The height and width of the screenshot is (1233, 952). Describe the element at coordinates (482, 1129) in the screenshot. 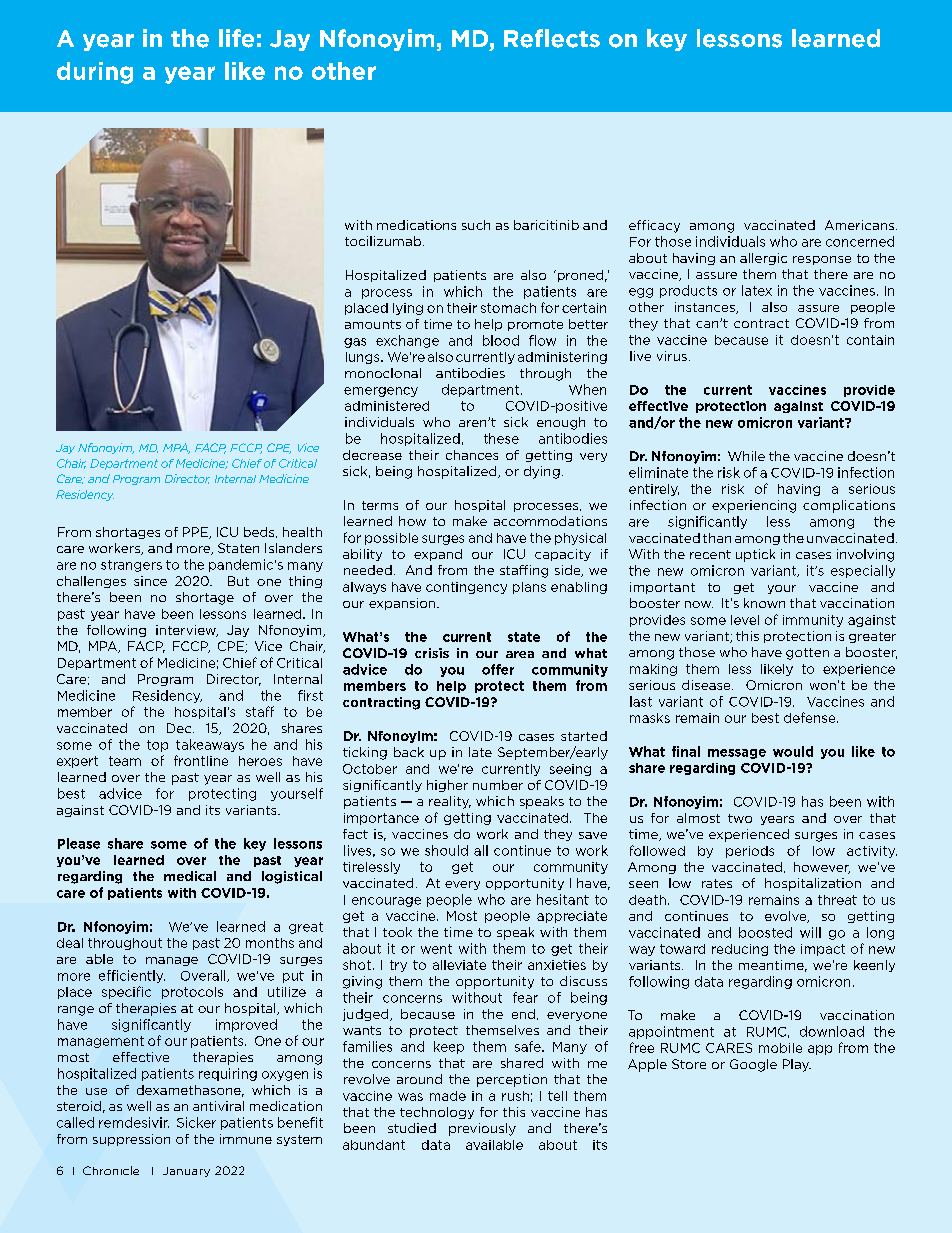

I see `previously` at that location.
